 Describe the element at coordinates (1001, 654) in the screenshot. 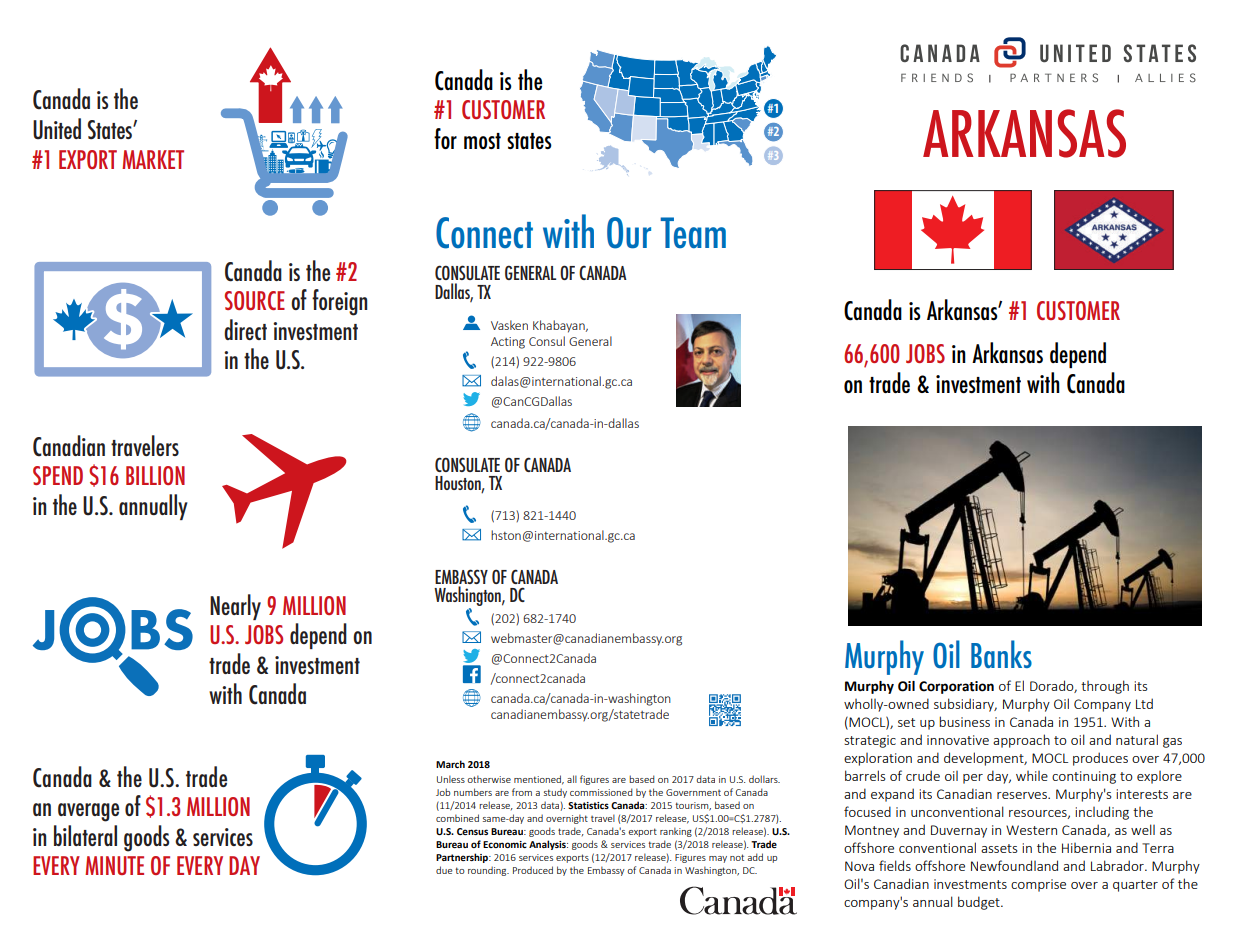

I see `Banks` at that location.
